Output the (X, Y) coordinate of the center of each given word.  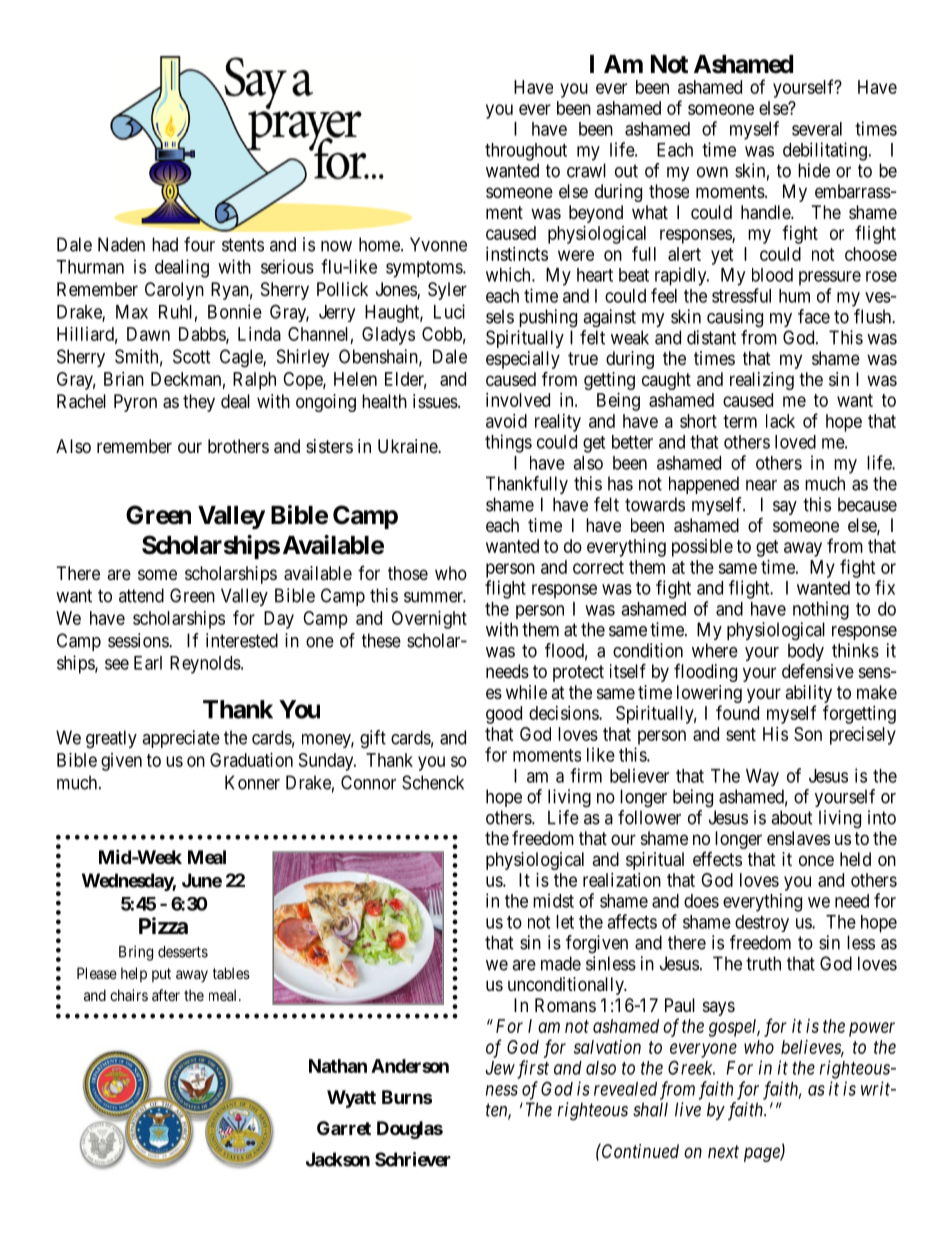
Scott (192, 356)
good (504, 715)
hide (814, 170)
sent (741, 734)
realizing (762, 381)
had (165, 244)
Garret (344, 1128)
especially (523, 361)
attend (141, 595)
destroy (762, 923)
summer (435, 597)
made (561, 963)
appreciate (181, 739)
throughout (526, 152)
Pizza (163, 926)
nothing (821, 610)
